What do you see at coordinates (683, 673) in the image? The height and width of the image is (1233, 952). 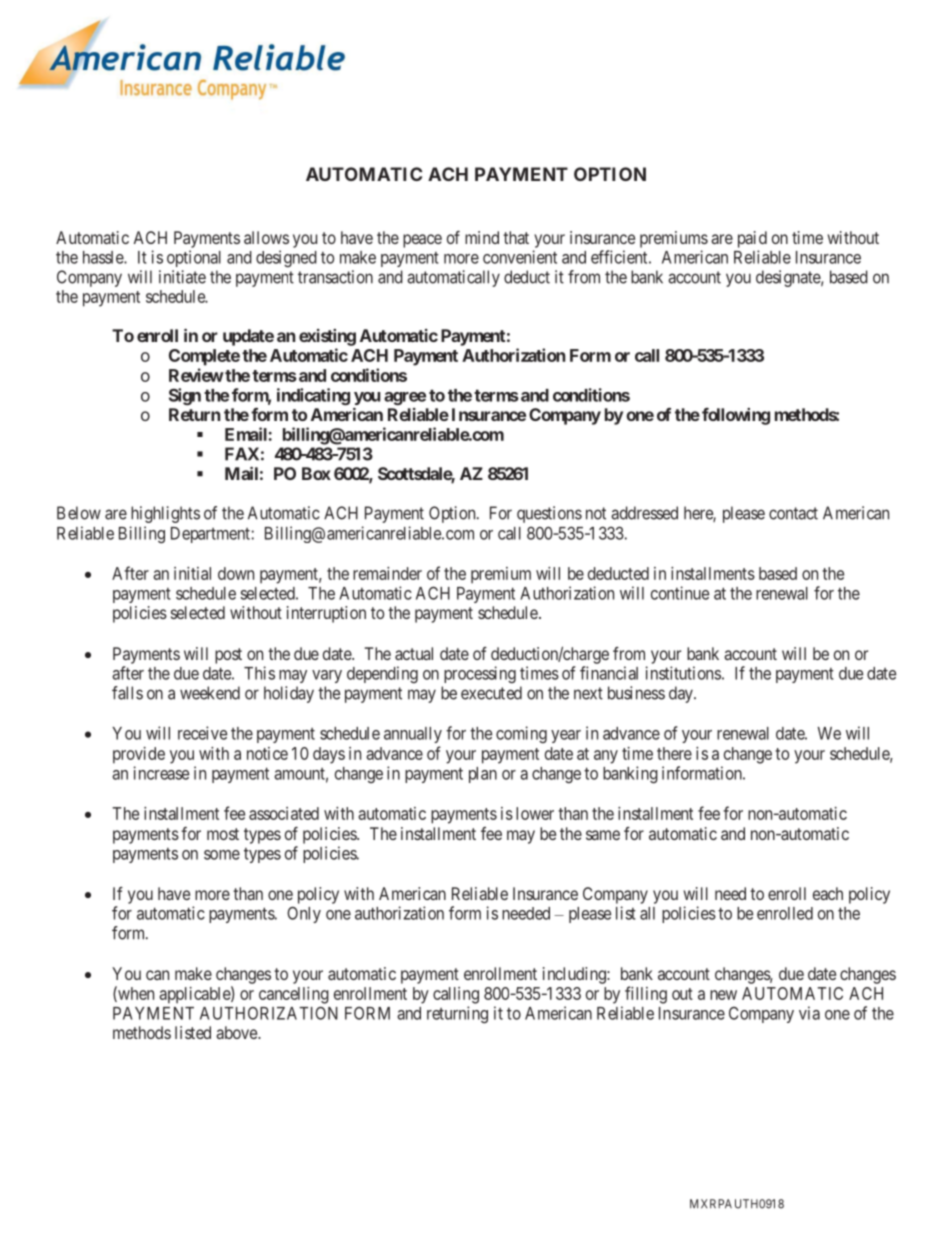 I see `institutions` at bounding box center [683, 673].
